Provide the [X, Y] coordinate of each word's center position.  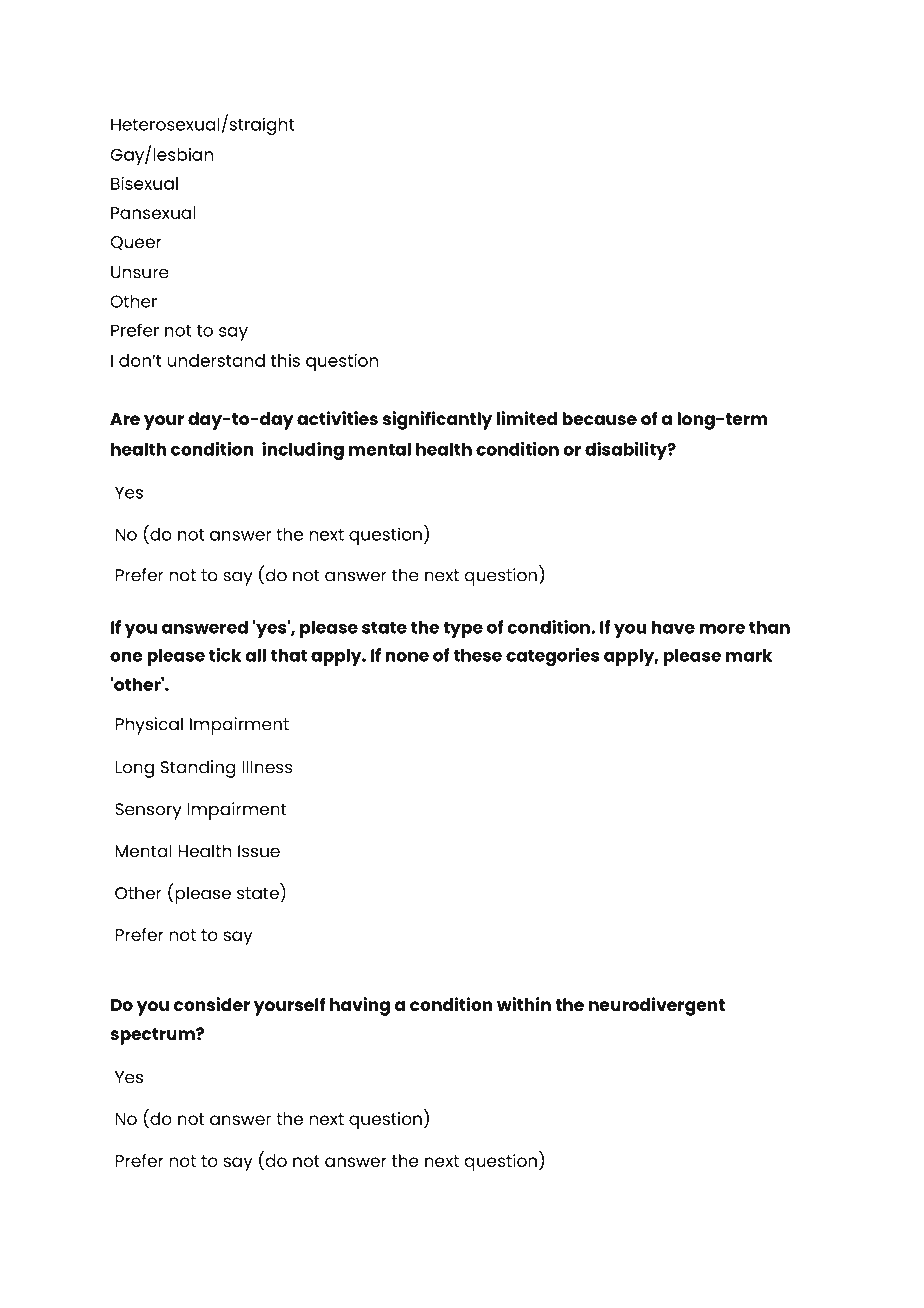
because [599, 418]
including [303, 451]
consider [212, 1004]
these [478, 655]
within [524, 1004]
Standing [198, 769]
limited [527, 418]
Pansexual [153, 212]
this [285, 360]
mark [749, 655]
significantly [437, 420]
